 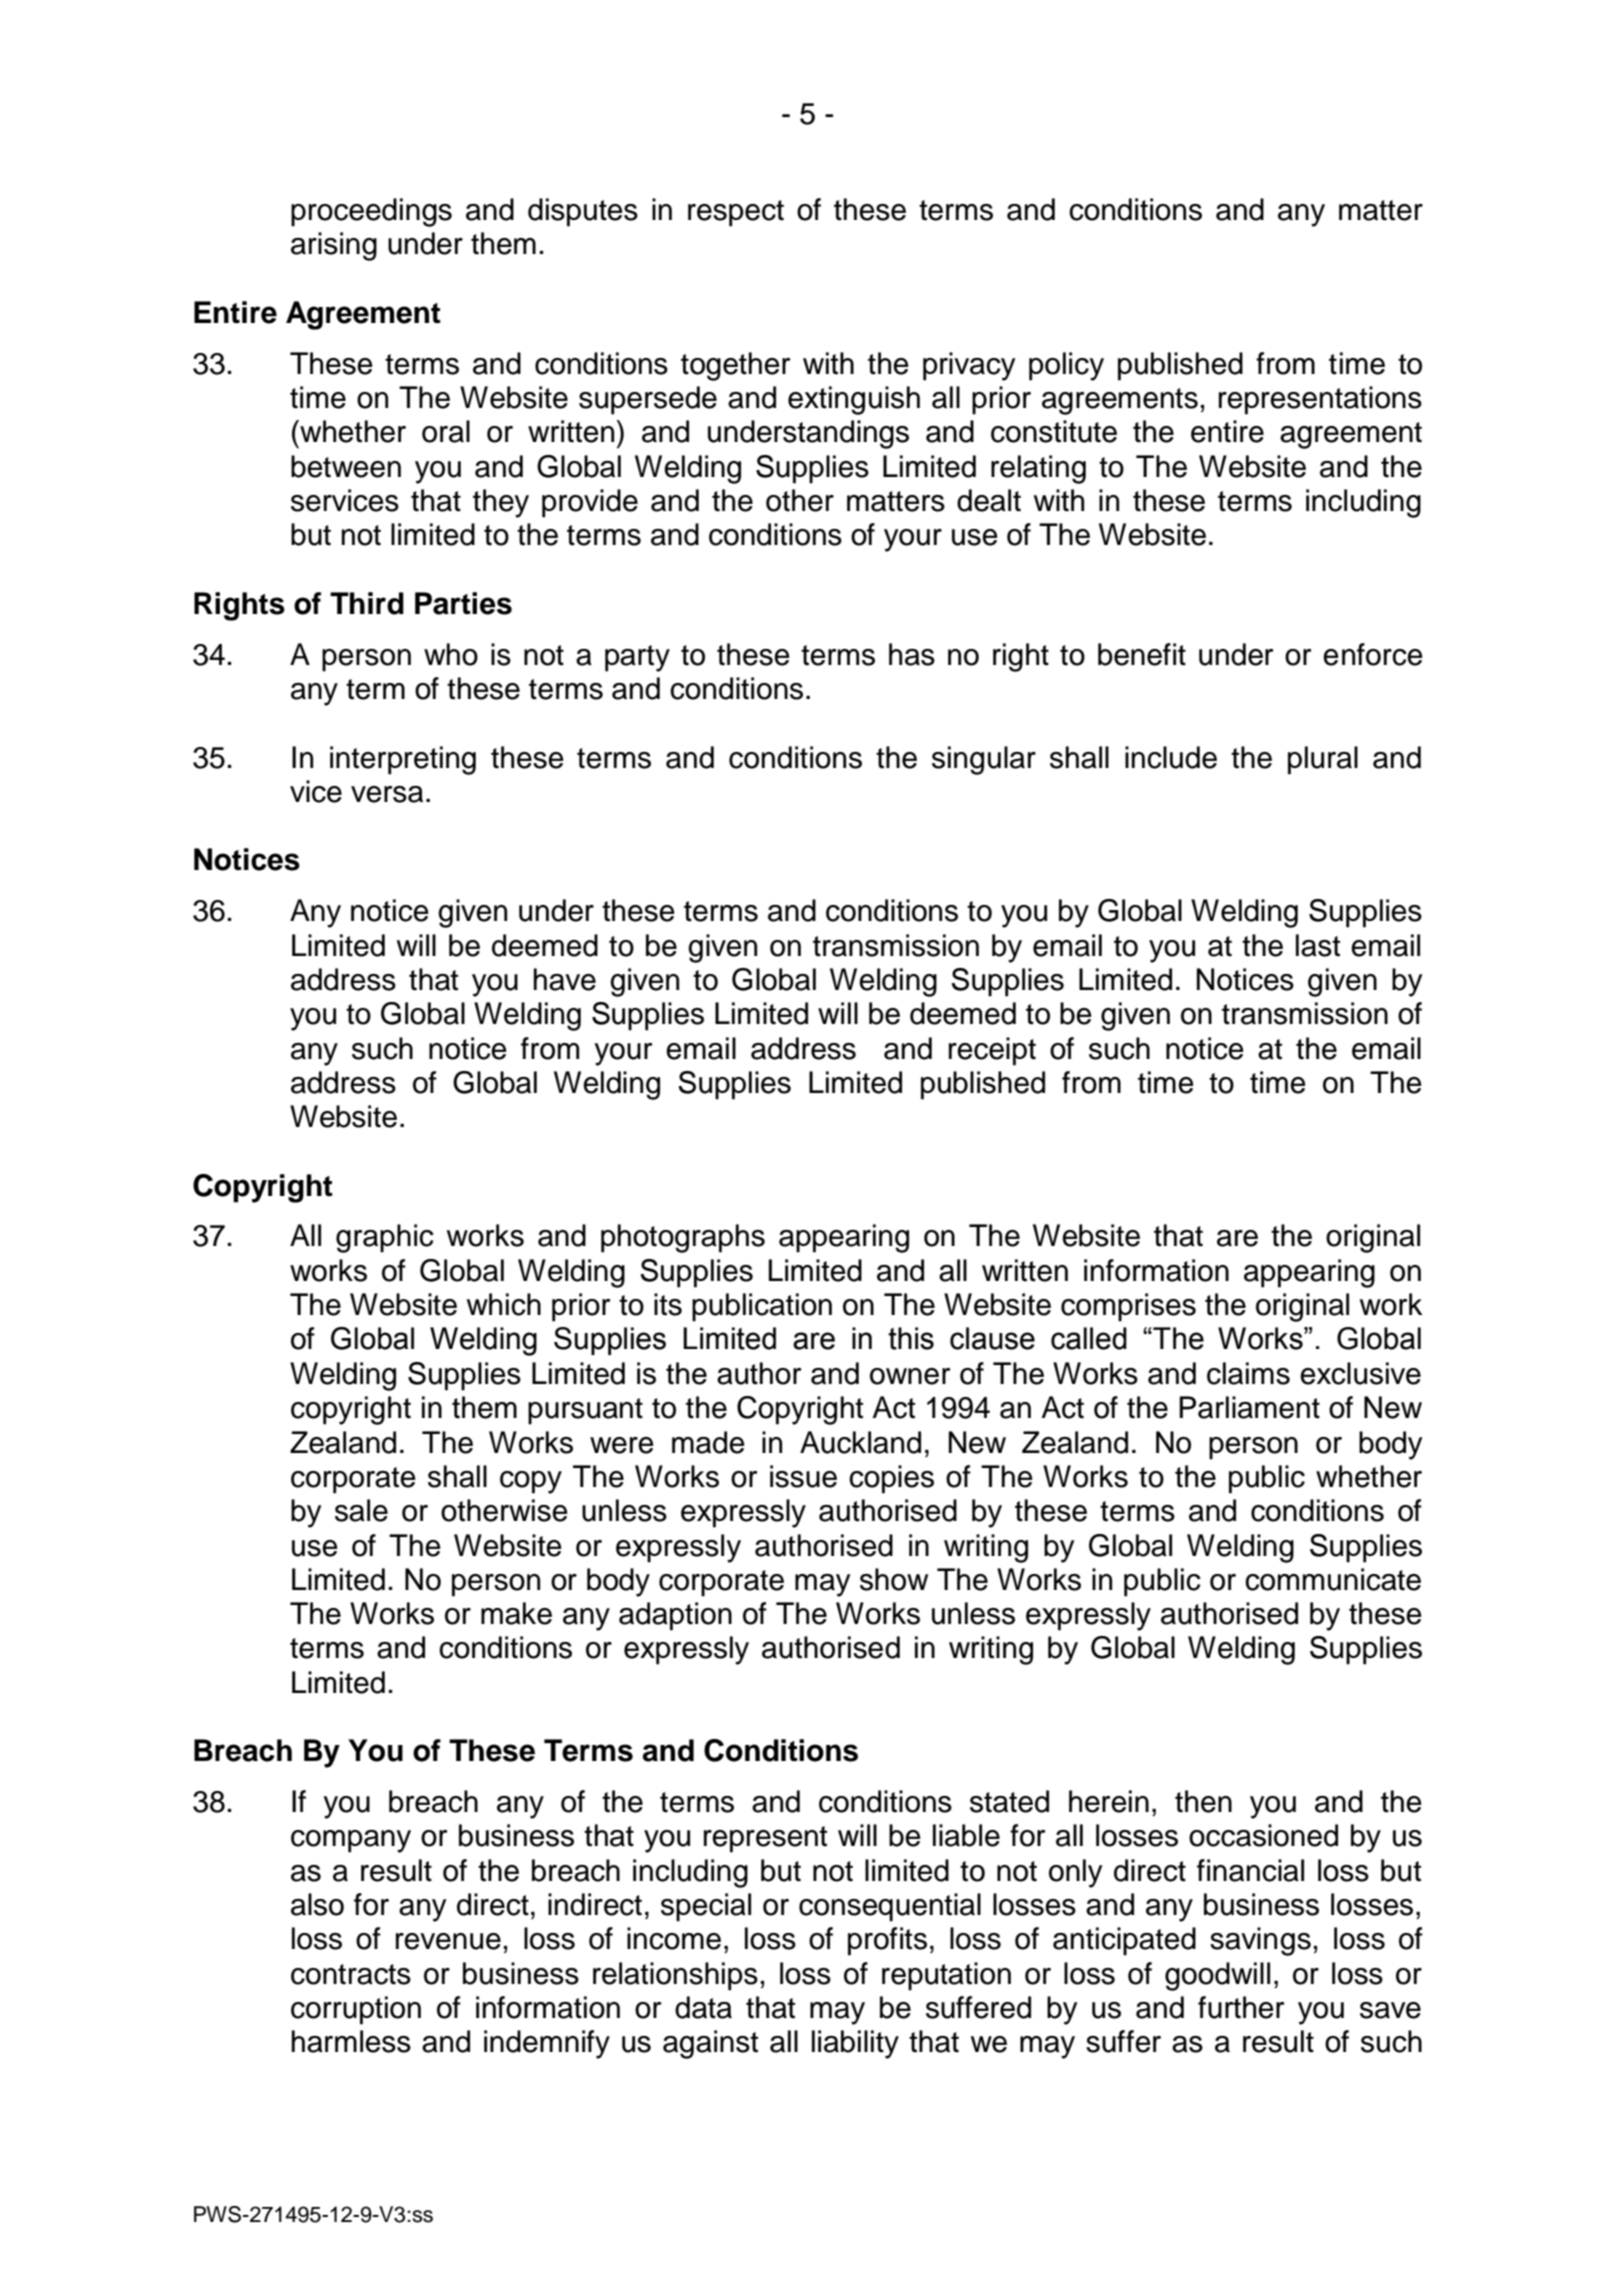 What do you see at coordinates (1318, 945) in the screenshot?
I see `last` at bounding box center [1318, 945].
